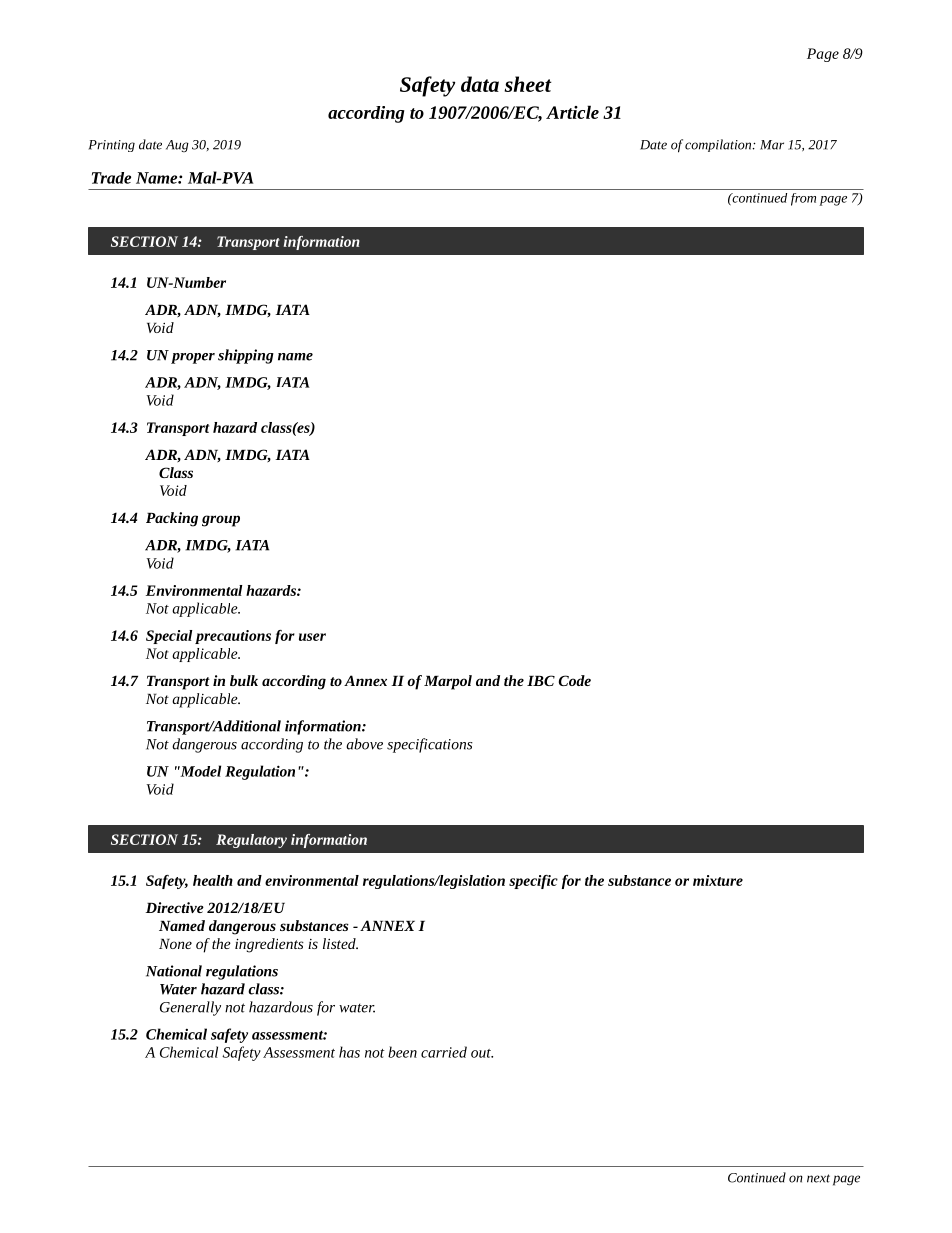  I want to click on shipping, so click(246, 356).
